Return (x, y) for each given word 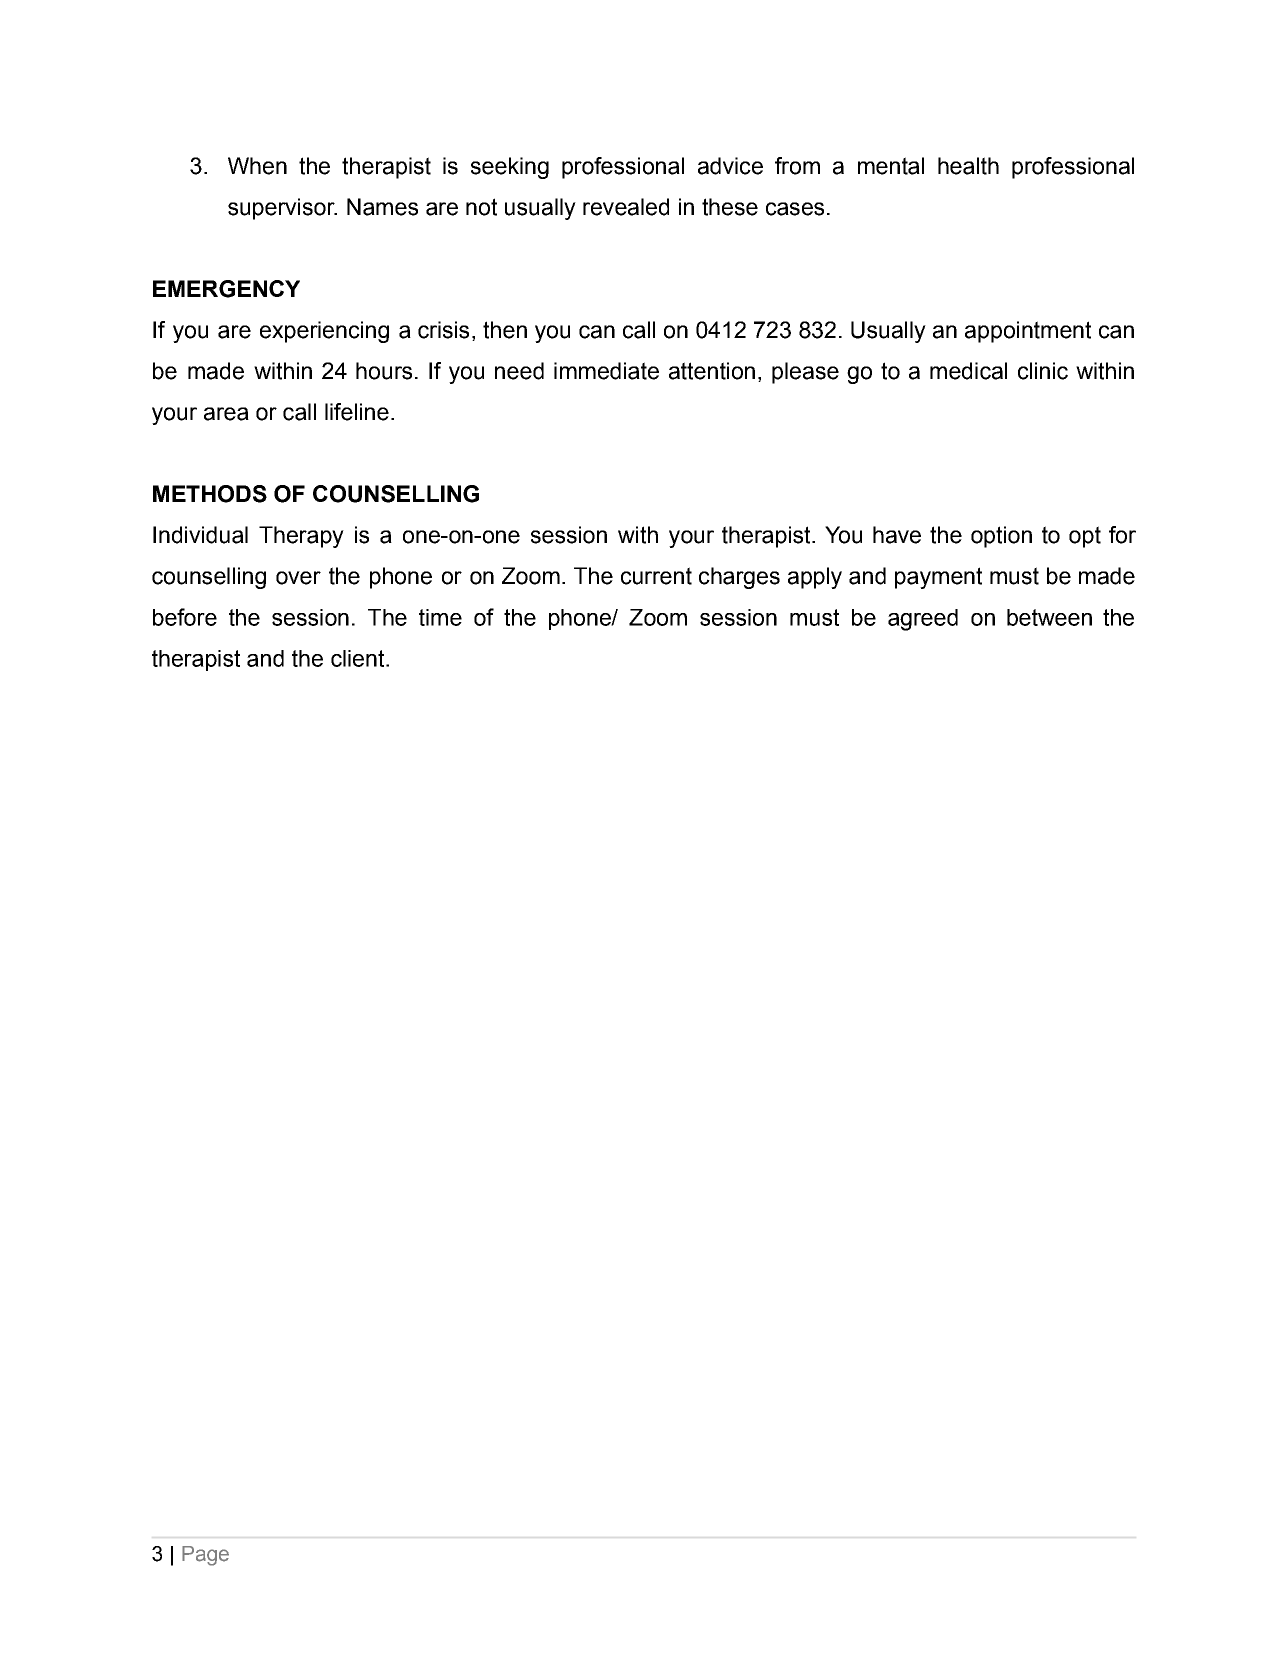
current (656, 576)
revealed (626, 207)
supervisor (282, 209)
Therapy (301, 537)
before (185, 617)
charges (739, 578)
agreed (923, 620)
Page (205, 1556)
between (1049, 617)
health (968, 166)
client (359, 658)
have (897, 535)
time (440, 617)
